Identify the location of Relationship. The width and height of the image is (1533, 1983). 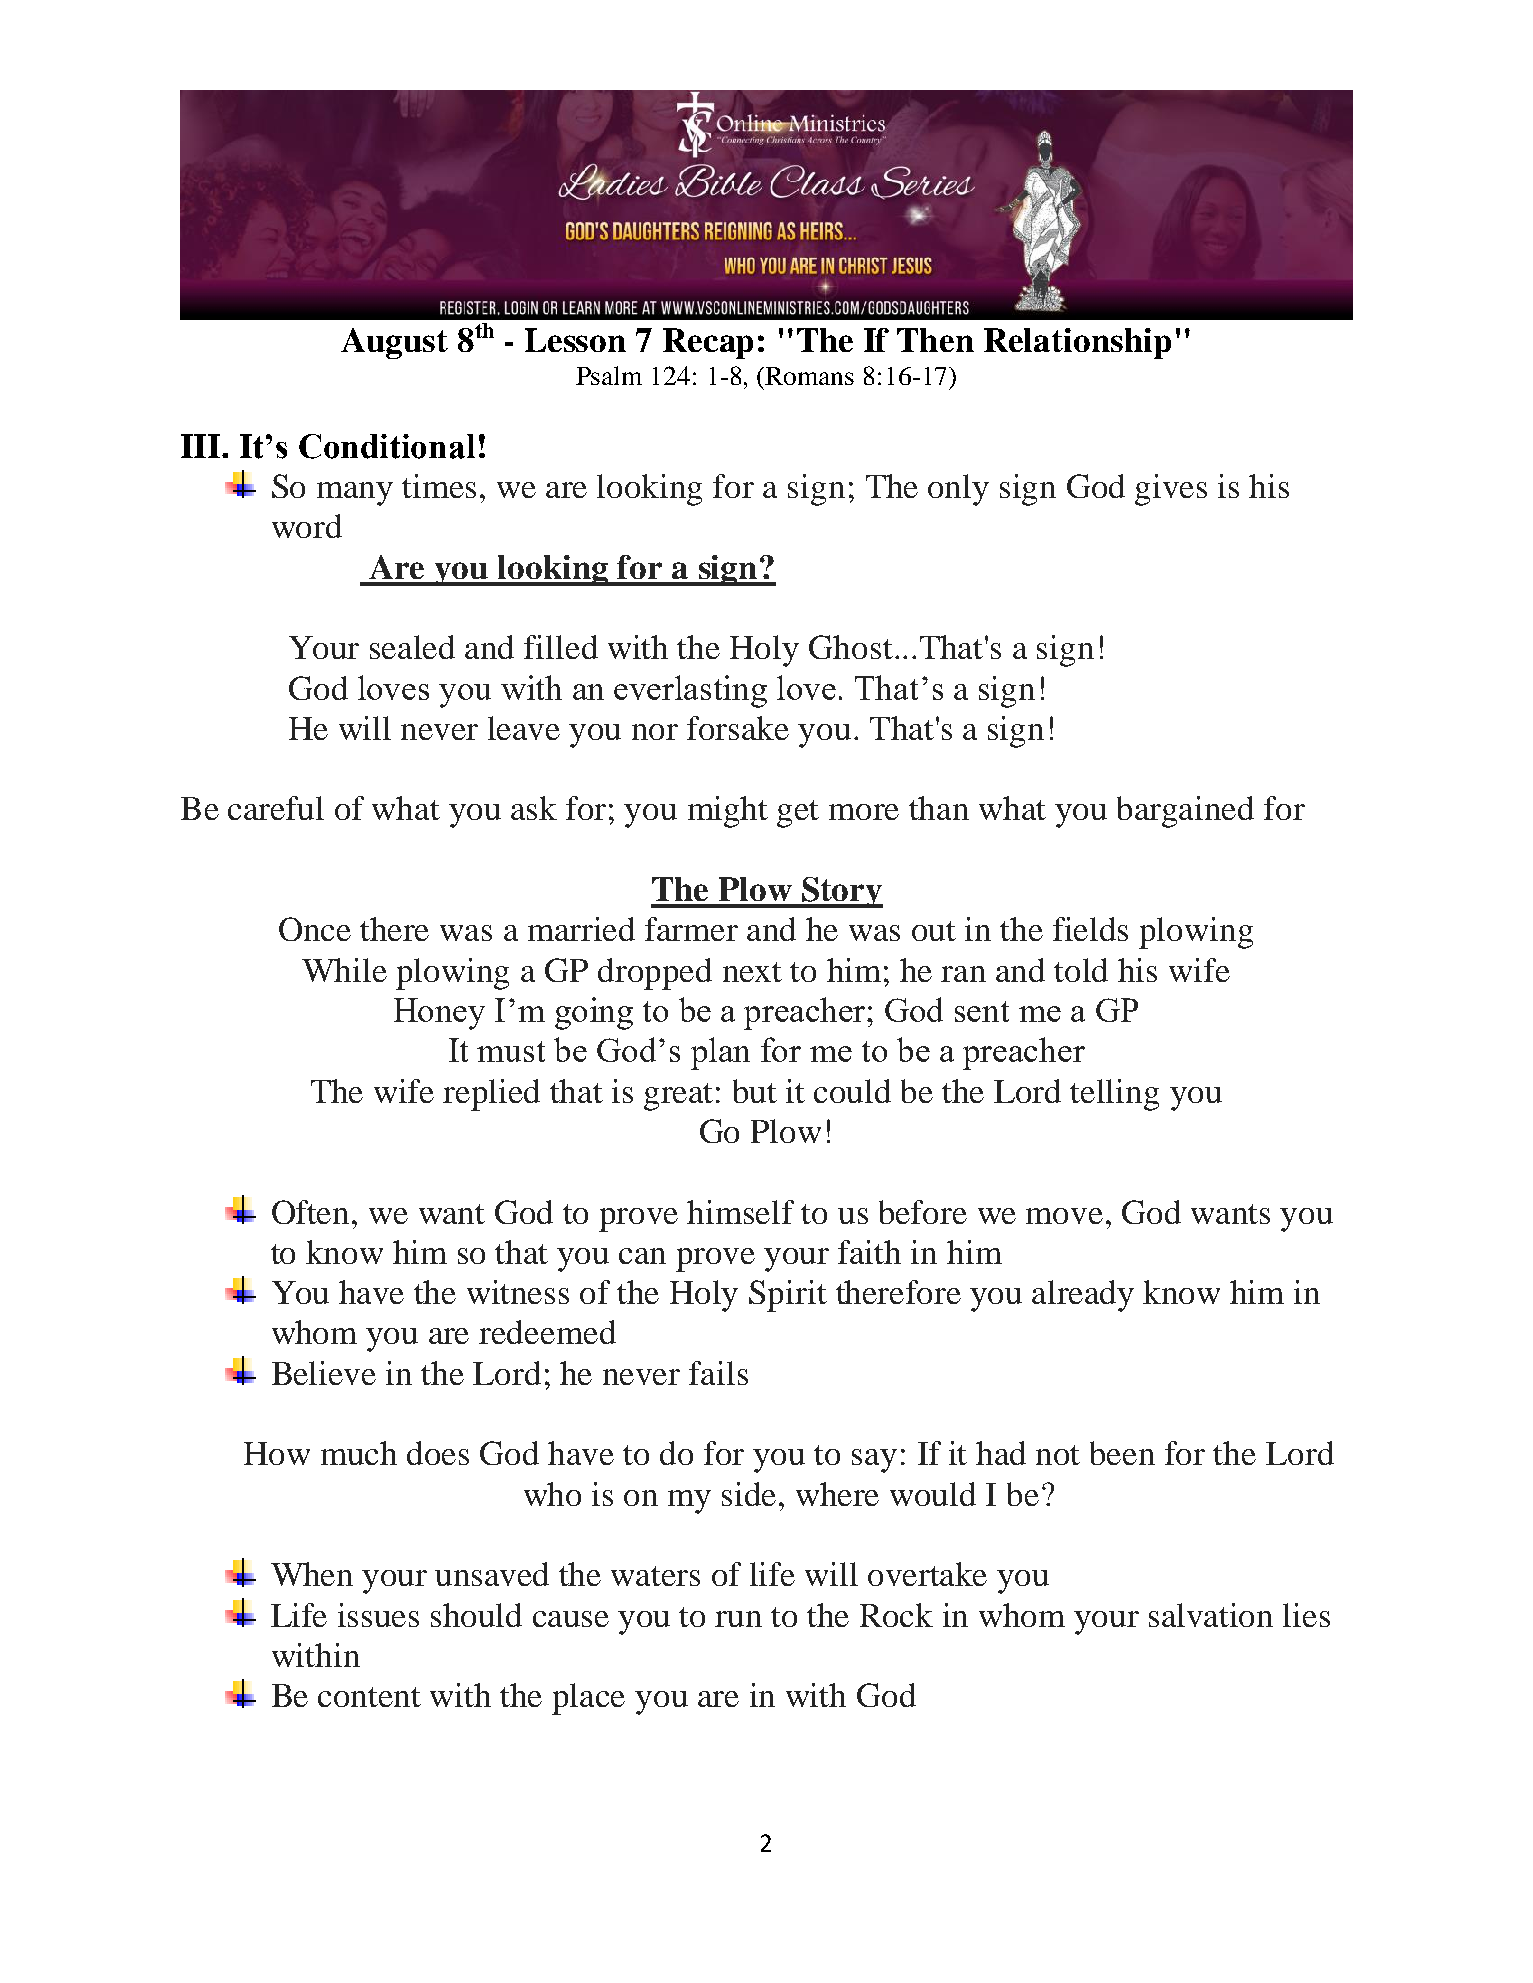
(1077, 343).
